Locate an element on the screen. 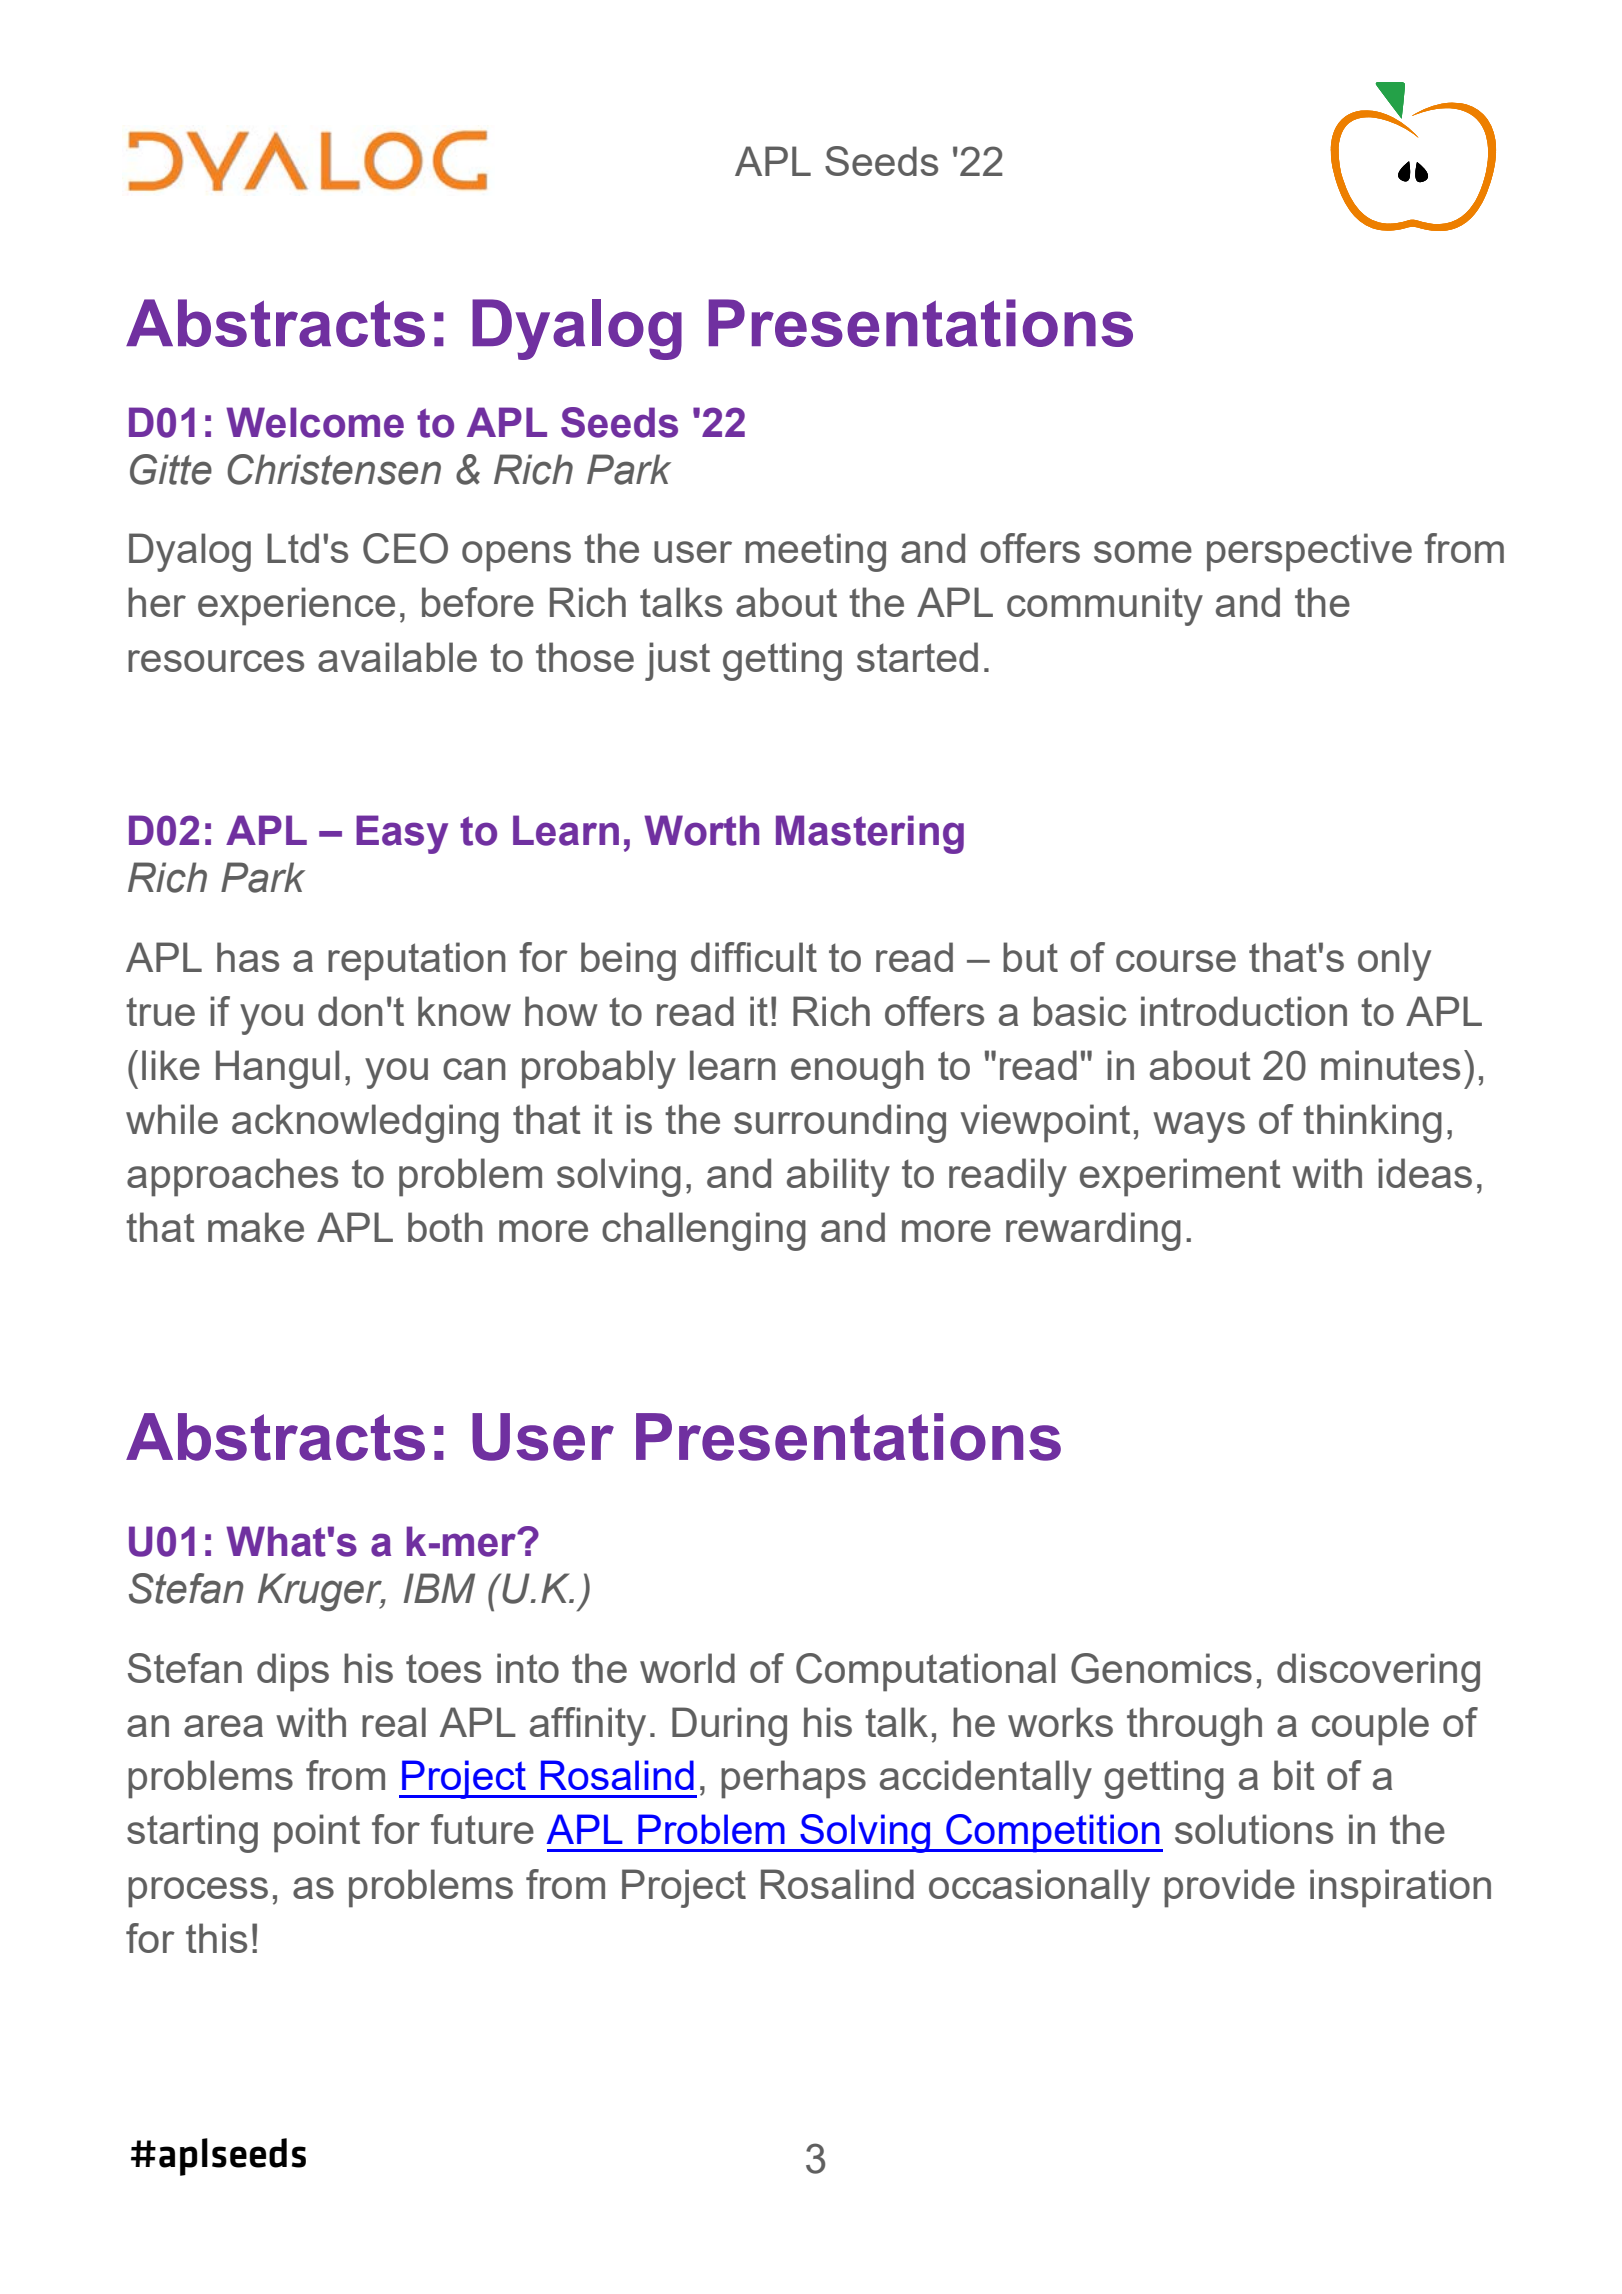  Mastering is located at coordinates (870, 834).
